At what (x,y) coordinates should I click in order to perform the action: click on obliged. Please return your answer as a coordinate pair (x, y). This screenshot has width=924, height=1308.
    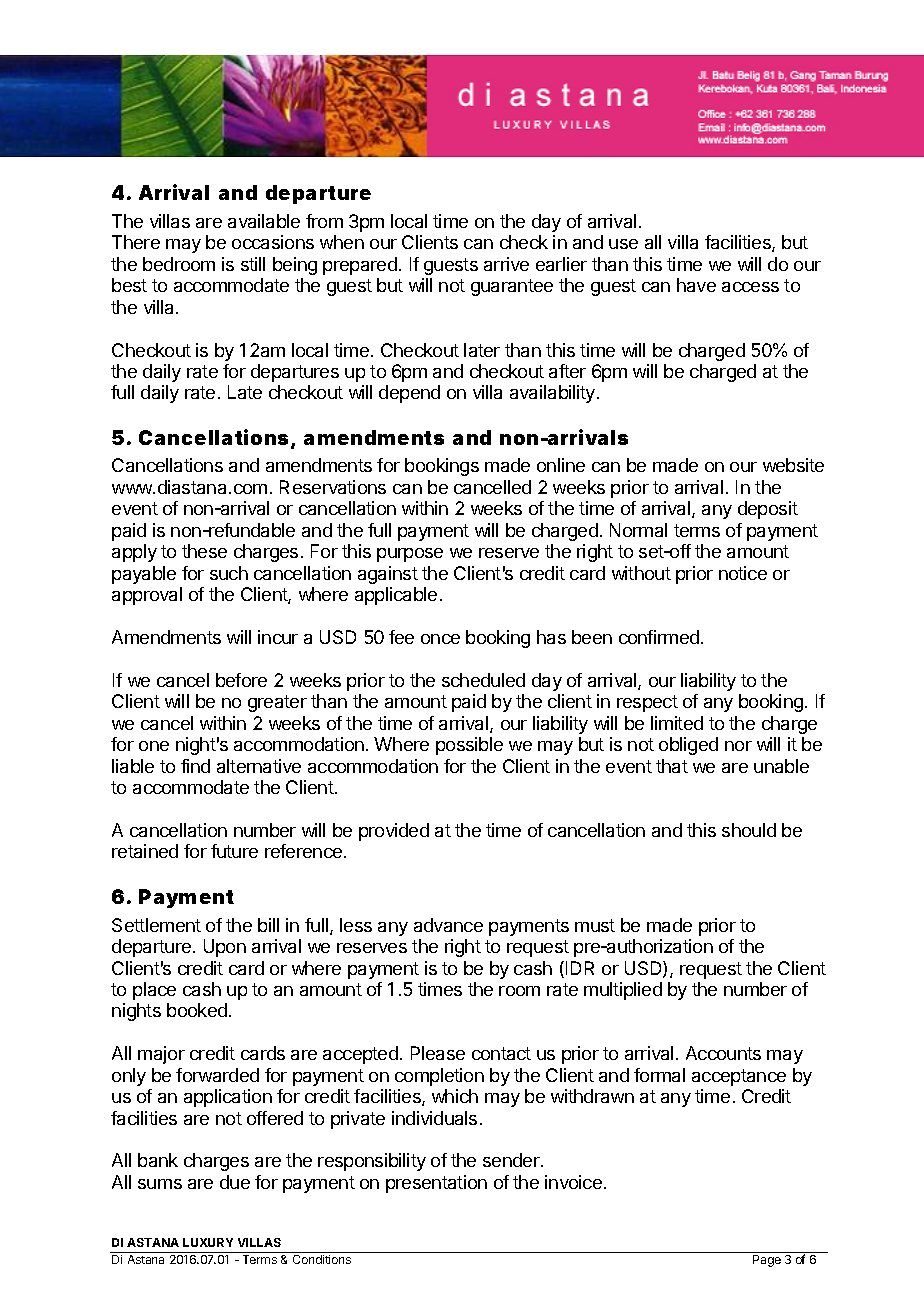
    Looking at the image, I should click on (688, 746).
